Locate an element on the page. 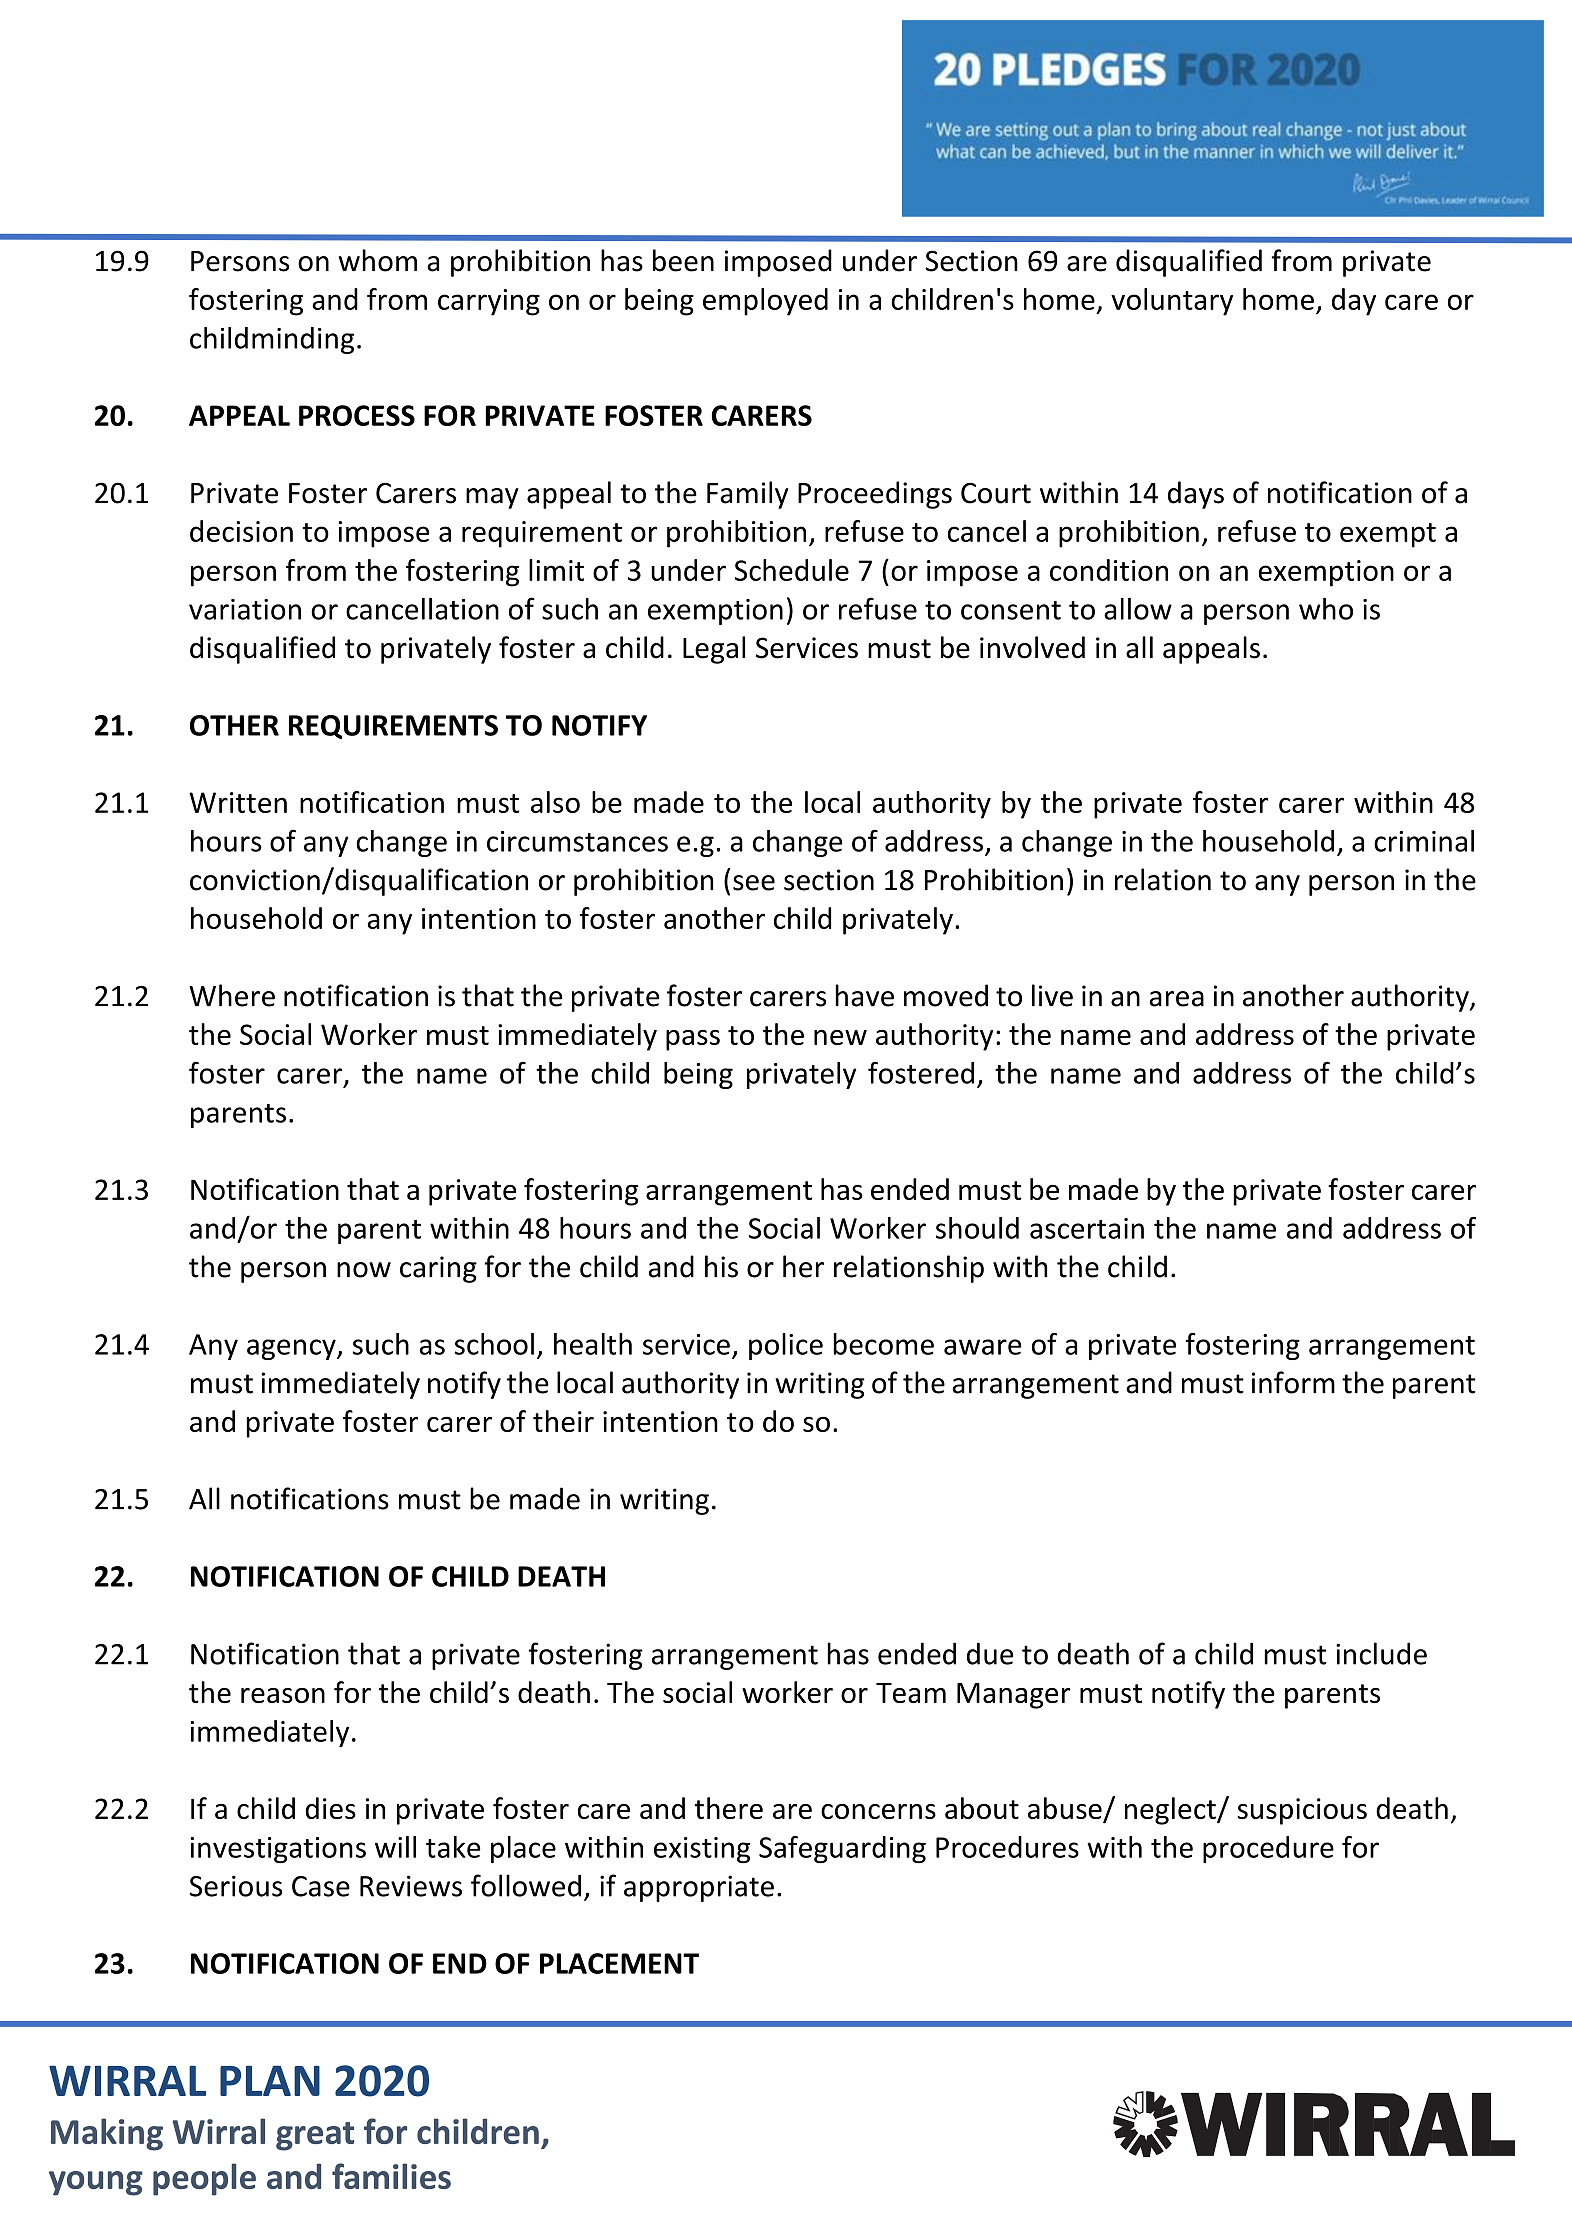  whom is located at coordinates (378, 260).
